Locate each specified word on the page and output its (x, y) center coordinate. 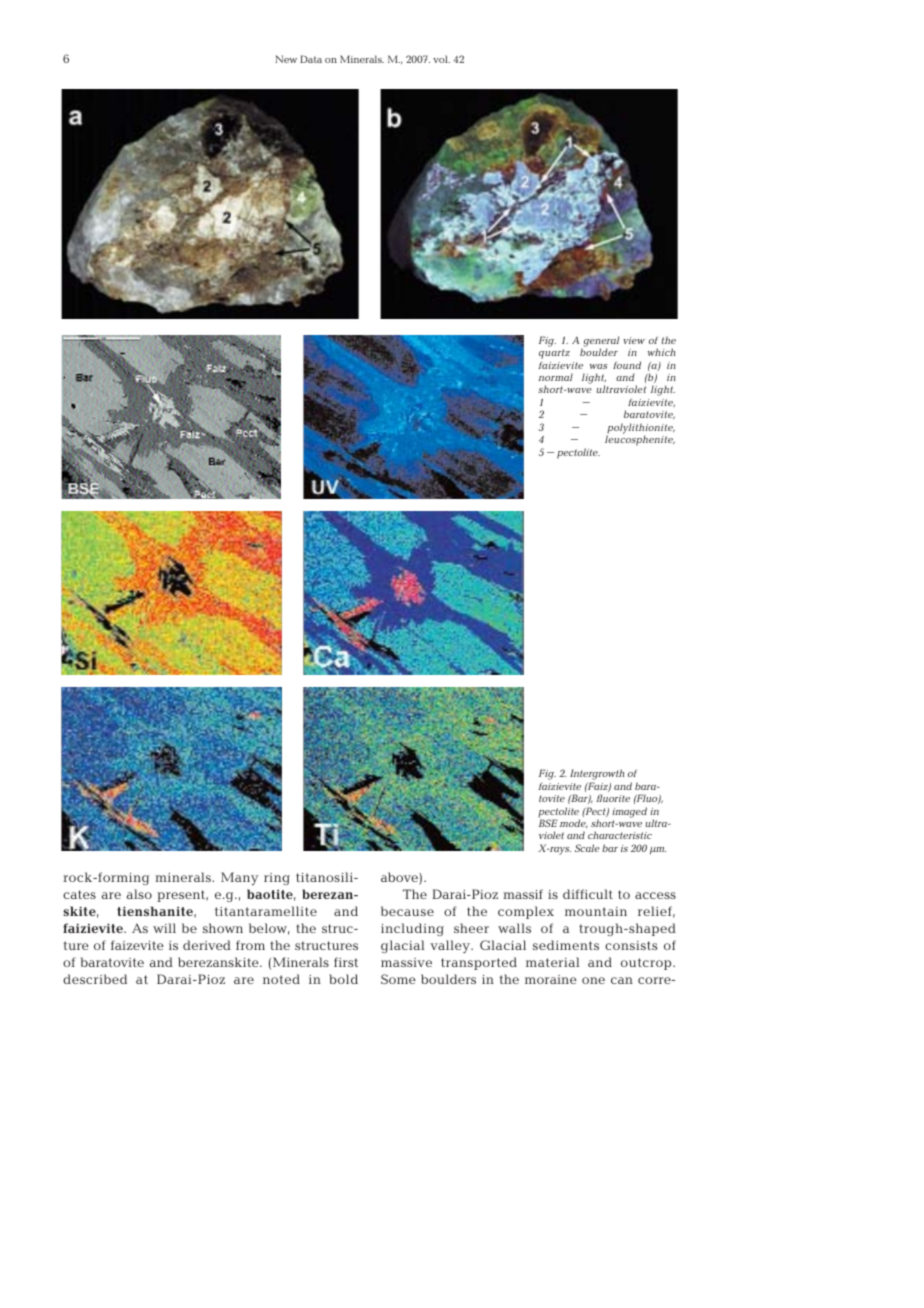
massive (406, 962)
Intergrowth (597, 776)
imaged (629, 812)
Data (311, 59)
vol (441, 59)
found (627, 365)
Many (240, 878)
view (634, 340)
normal (555, 377)
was (599, 366)
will (164, 928)
